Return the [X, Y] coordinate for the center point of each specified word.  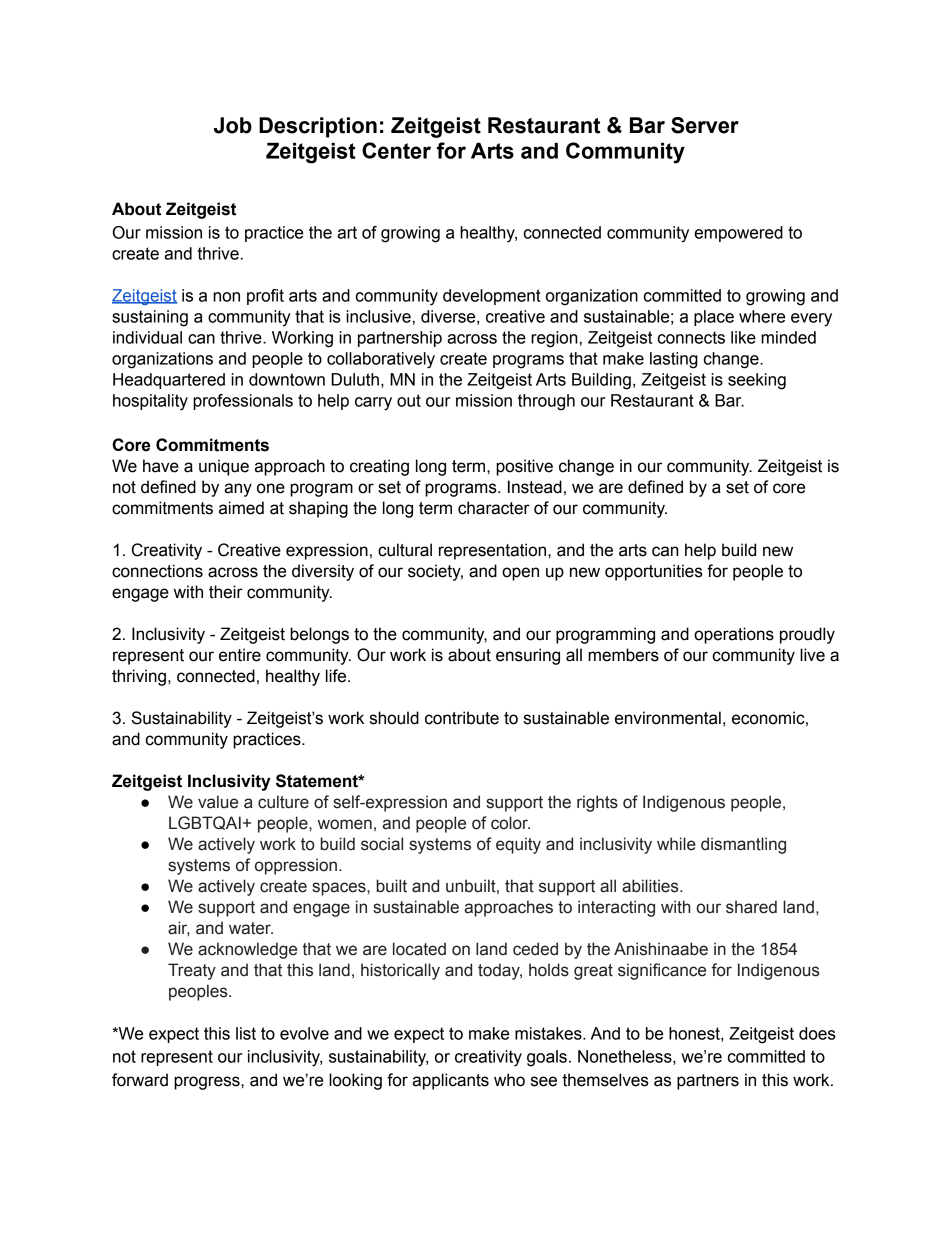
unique [224, 467]
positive [524, 467]
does [817, 1033]
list [246, 1033]
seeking [757, 381]
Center [396, 150]
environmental [668, 718]
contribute [462, 718]
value [218, 802]
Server [705, 125]
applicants [450, 1081]
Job [233, 125]
